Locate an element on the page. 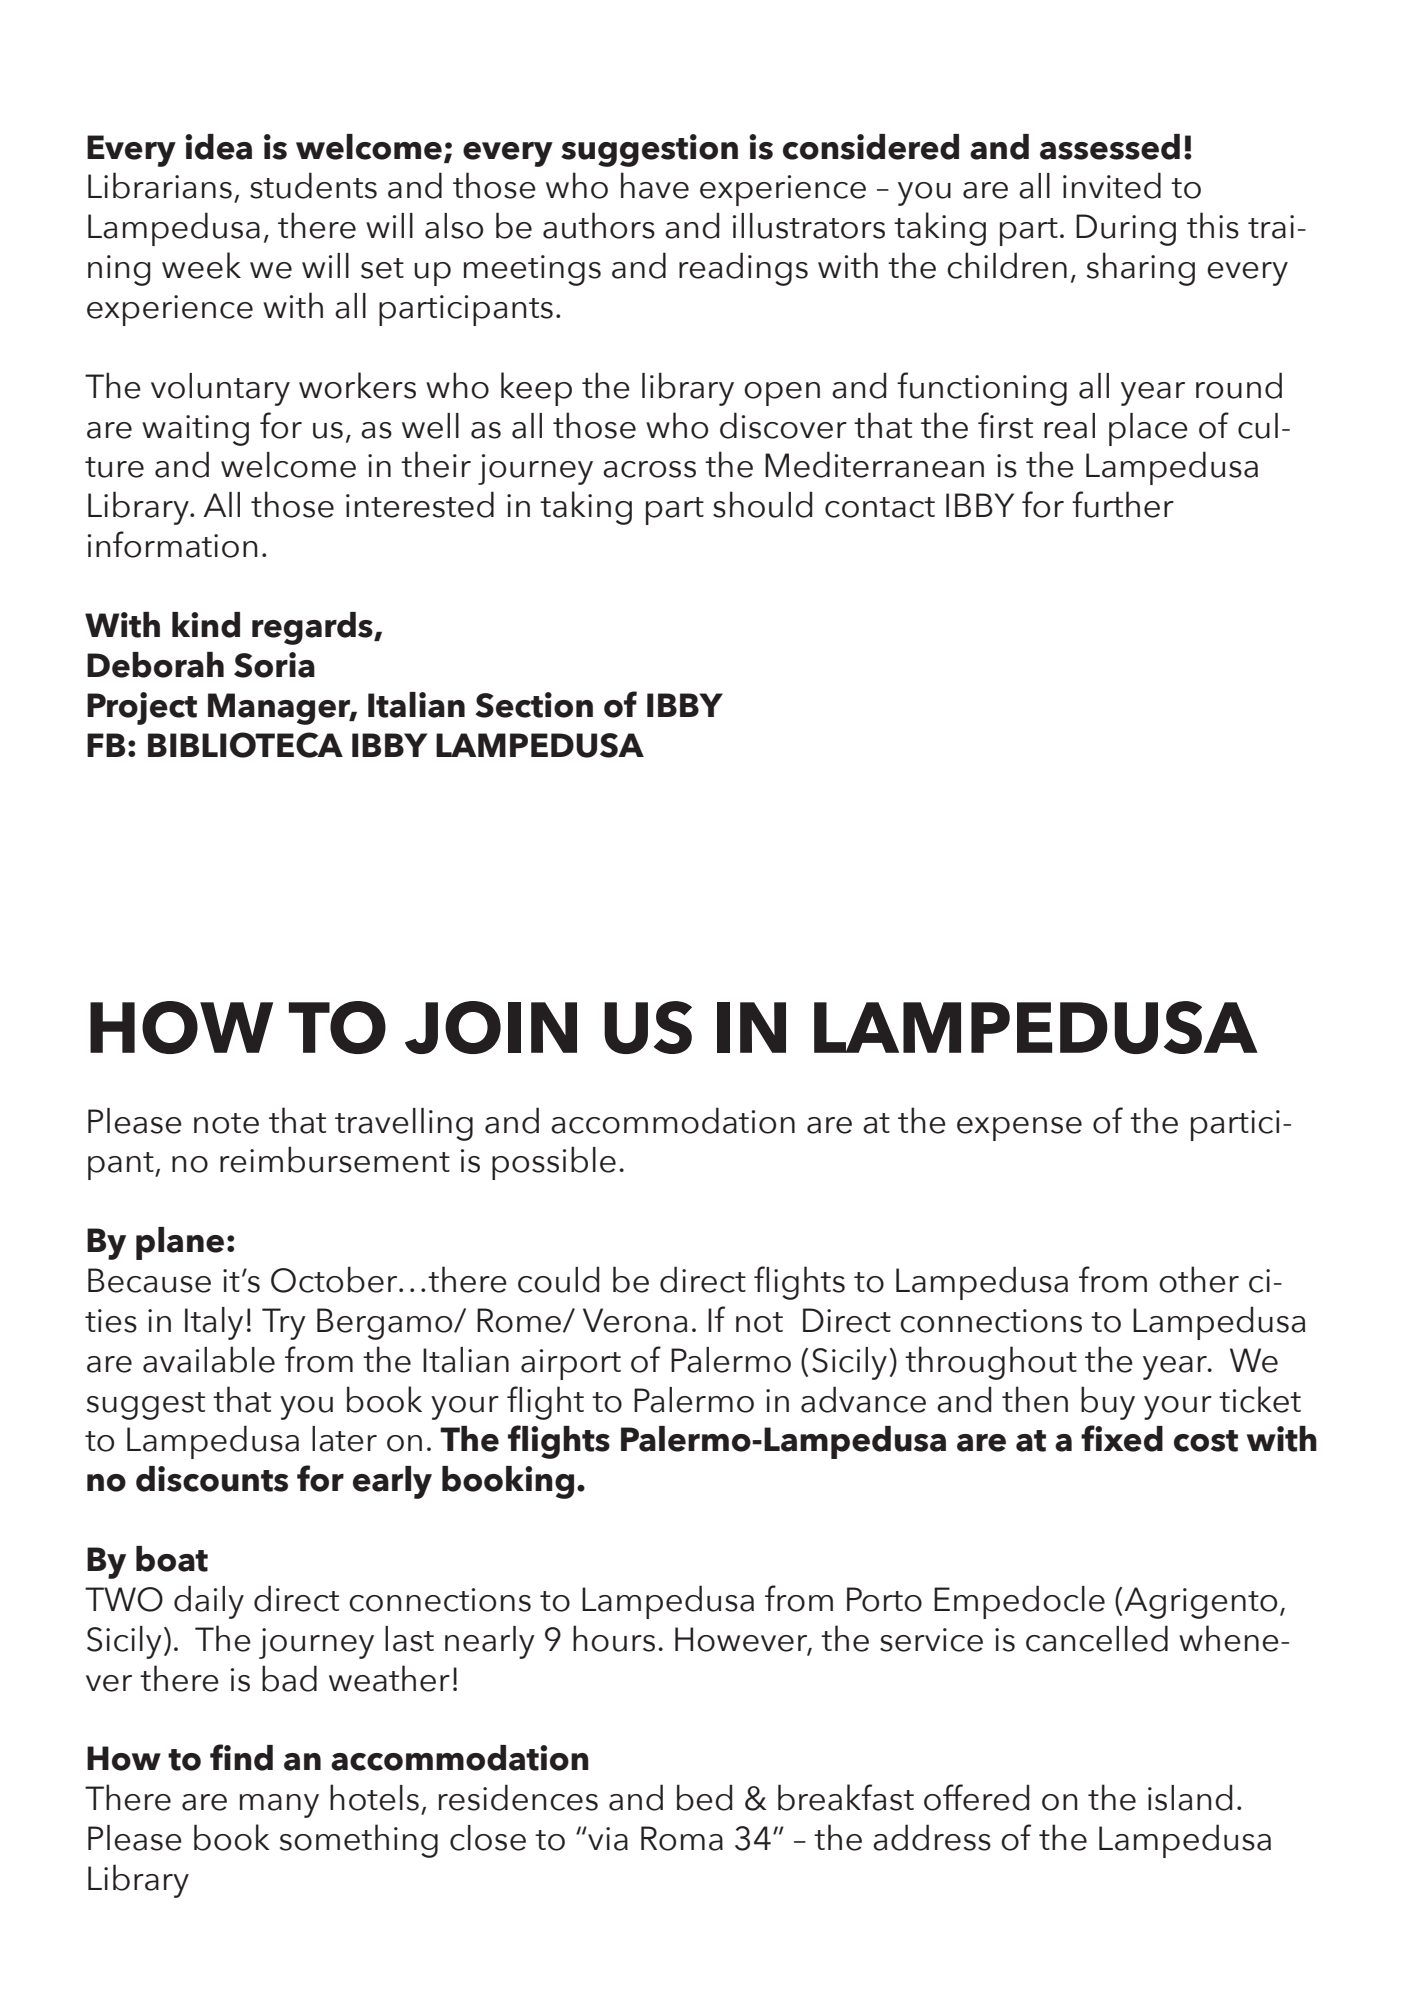 This image has height=1998, width=1412. expense is located at coordinates (1019, 1129).
